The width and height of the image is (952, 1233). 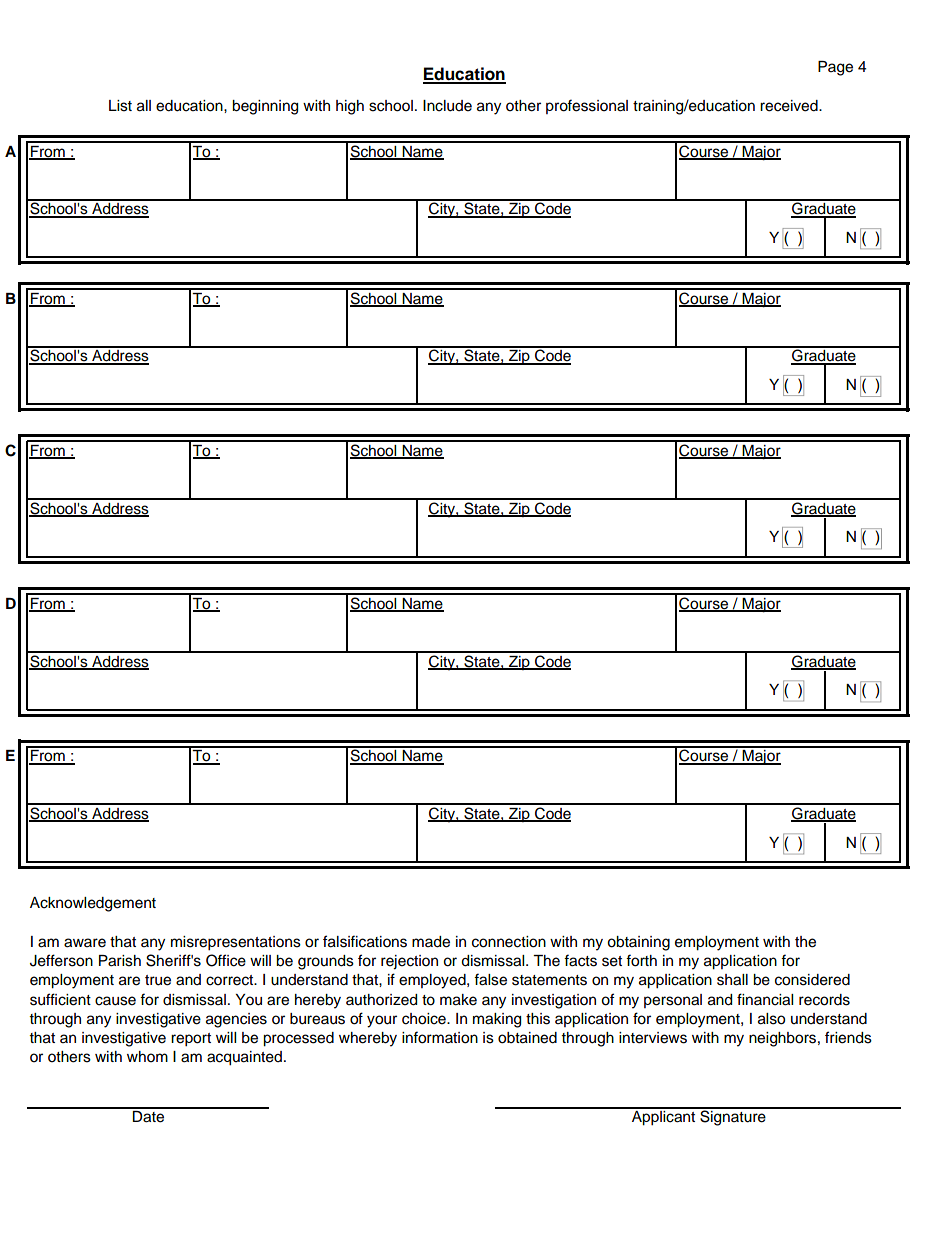 What do you see at coordinates (790, 106) in the image?
I see `received` at bounding box center [790, 106].
